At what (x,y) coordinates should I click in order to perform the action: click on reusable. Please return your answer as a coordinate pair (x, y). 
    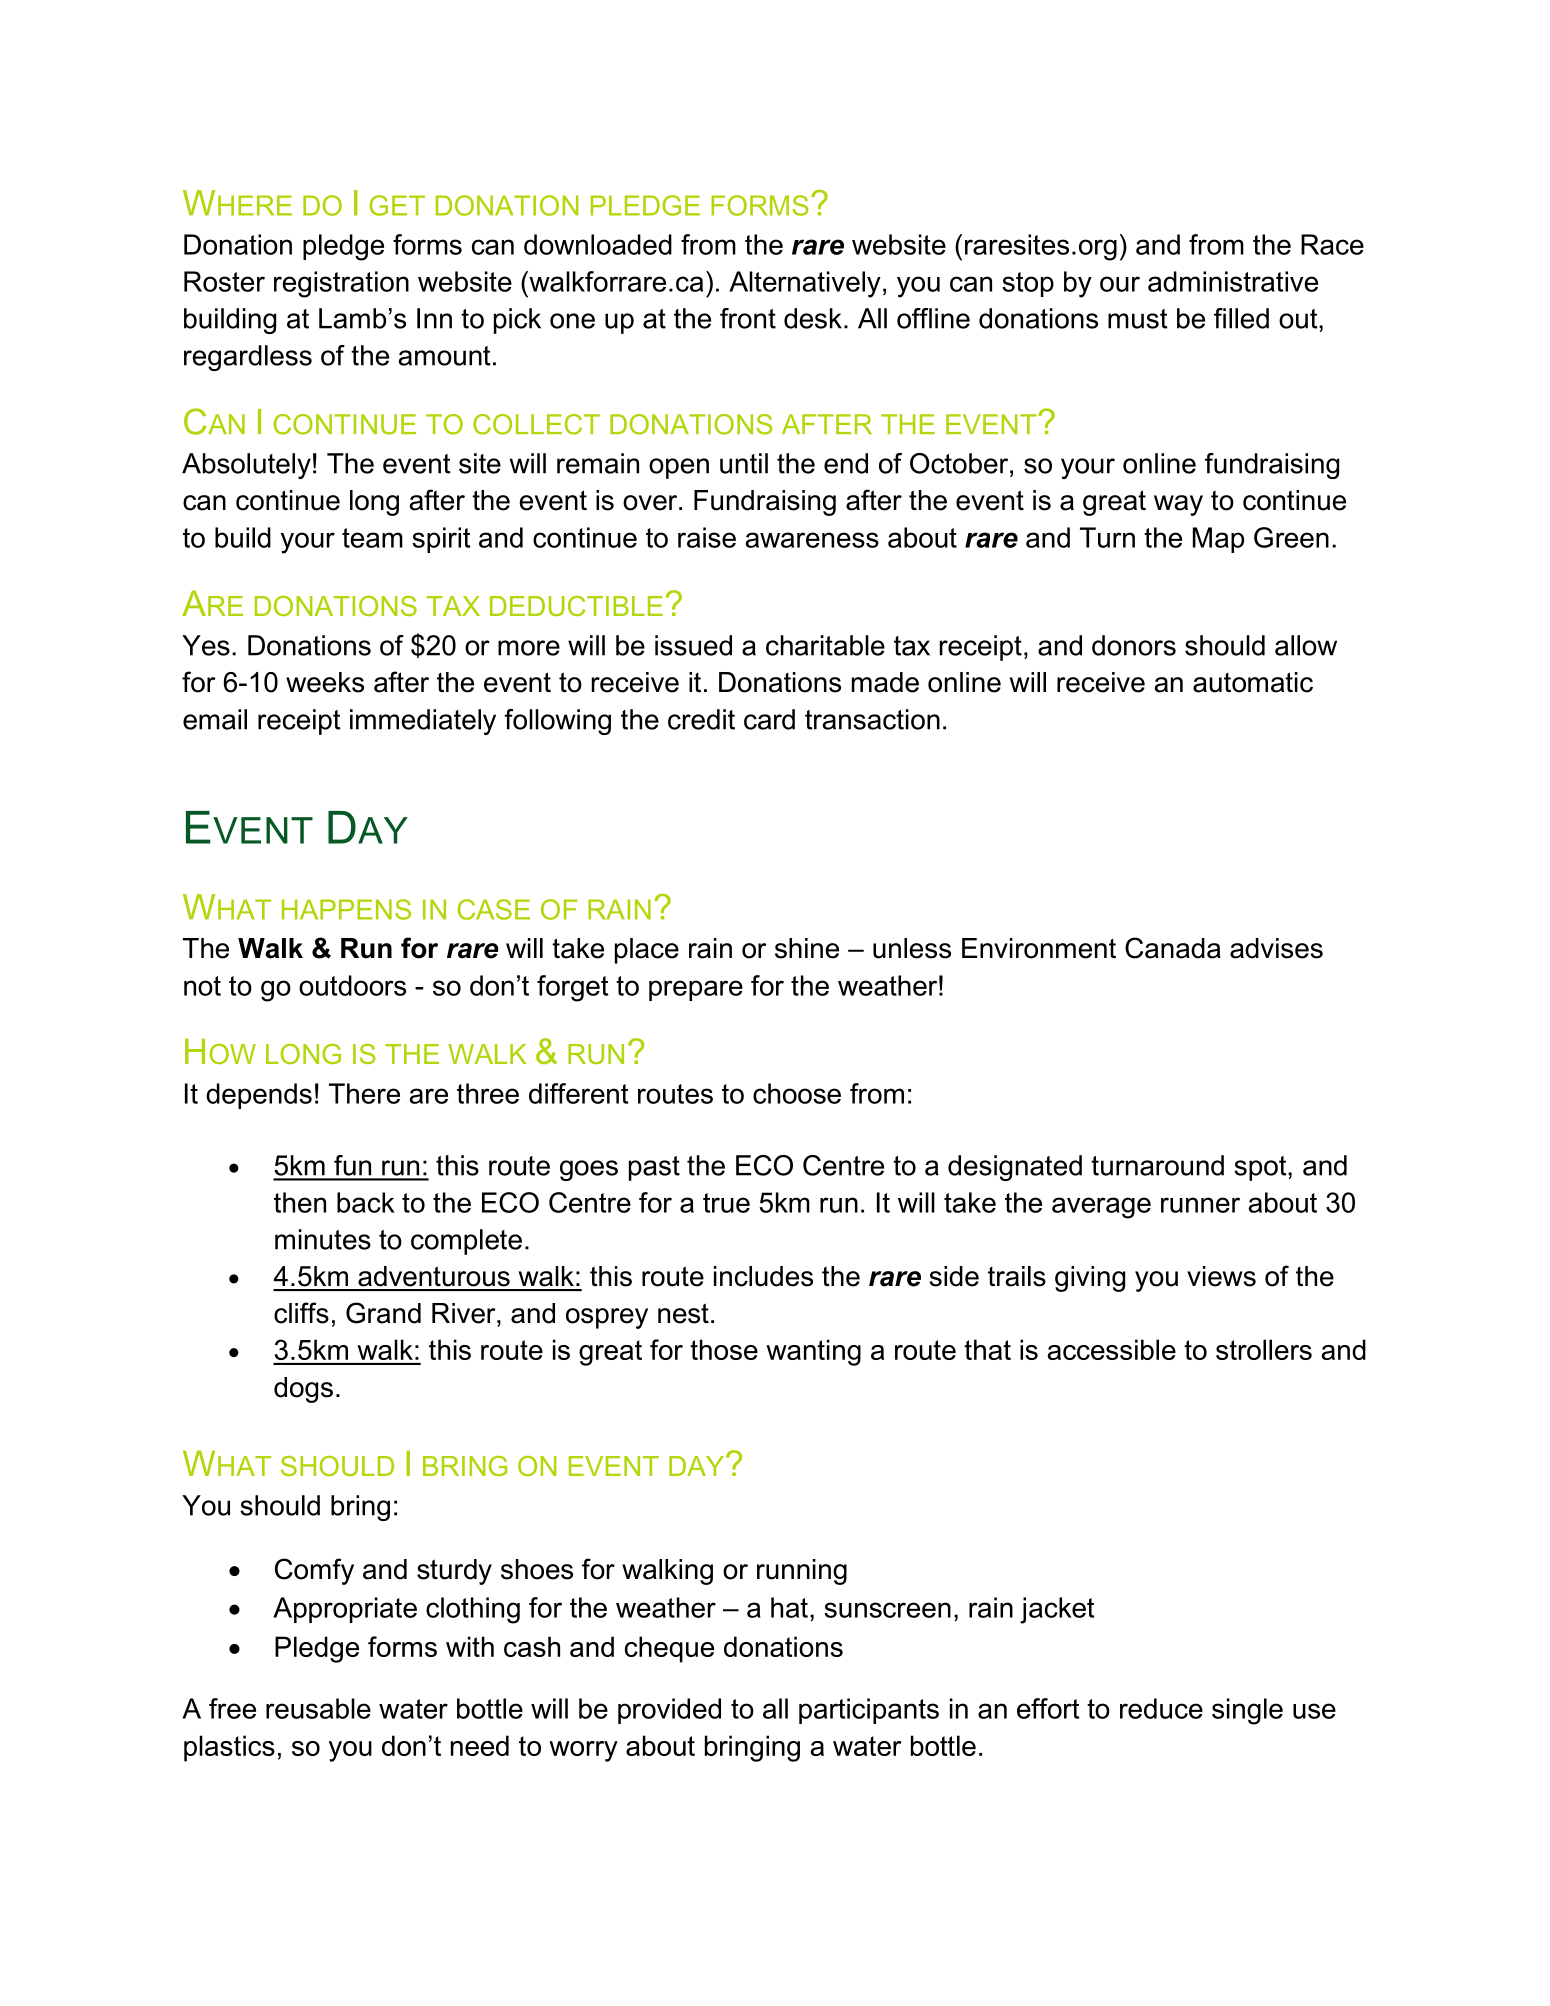
    Looking at the image, I should click on (318, 1708).
